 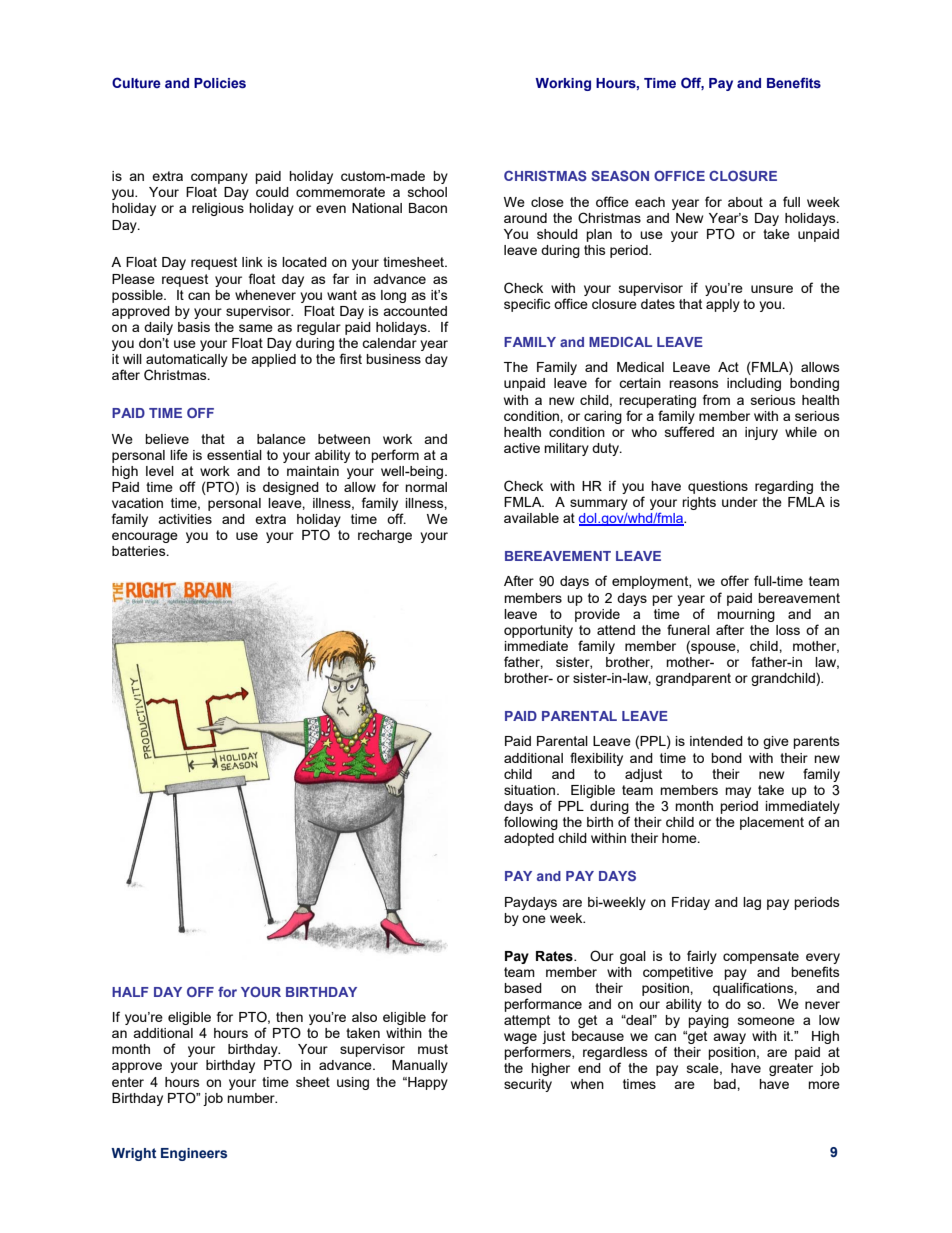 I want to click on Policies, so click(x=220, y=83).
